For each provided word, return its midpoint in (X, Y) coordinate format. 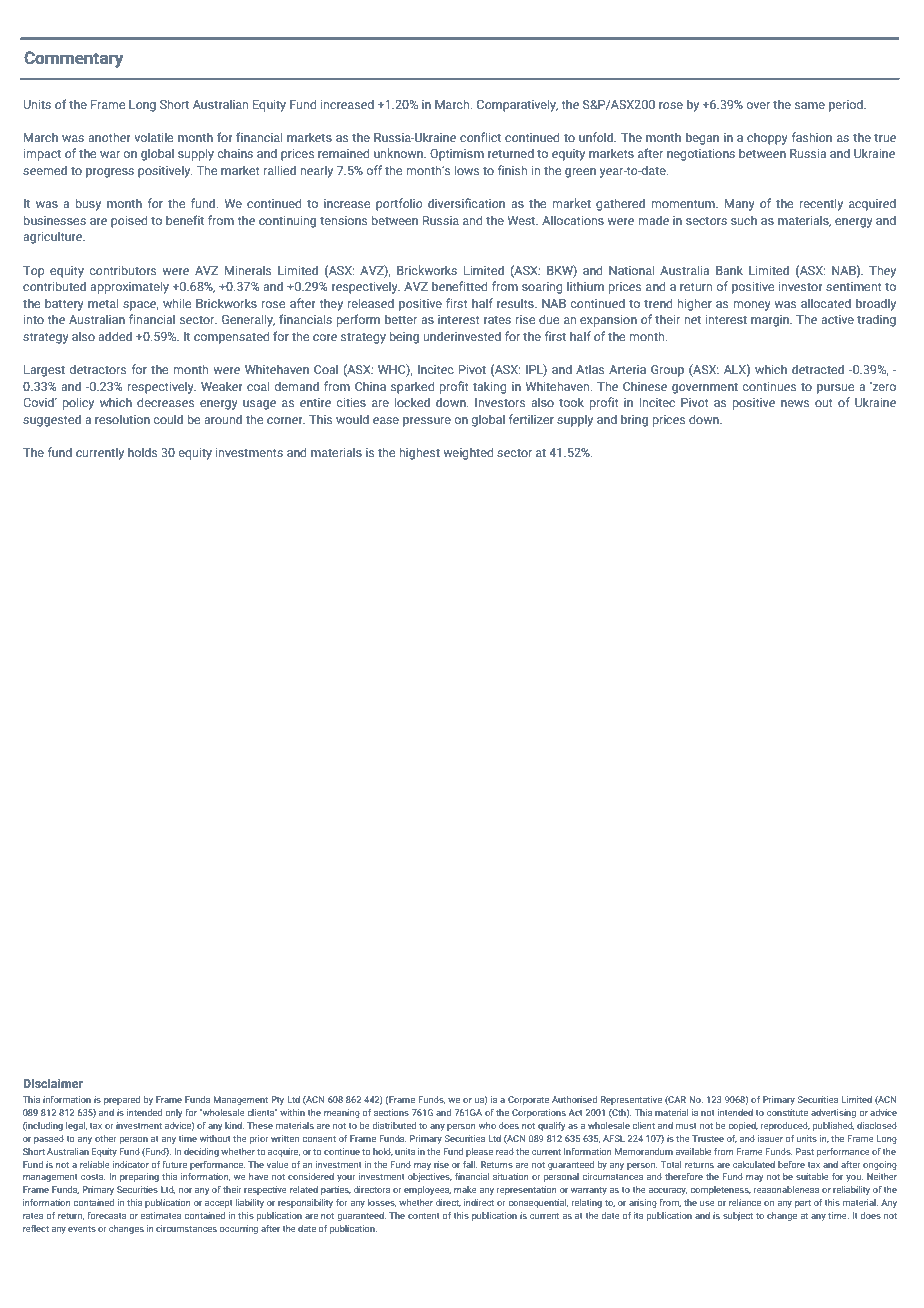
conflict (480, 137)
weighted (468, 453)
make (465, 1189)
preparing (139, 1177)
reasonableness (786, 1189)
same (810, 105)
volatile (154, 137)
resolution (122, 419)
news (795, 403)
